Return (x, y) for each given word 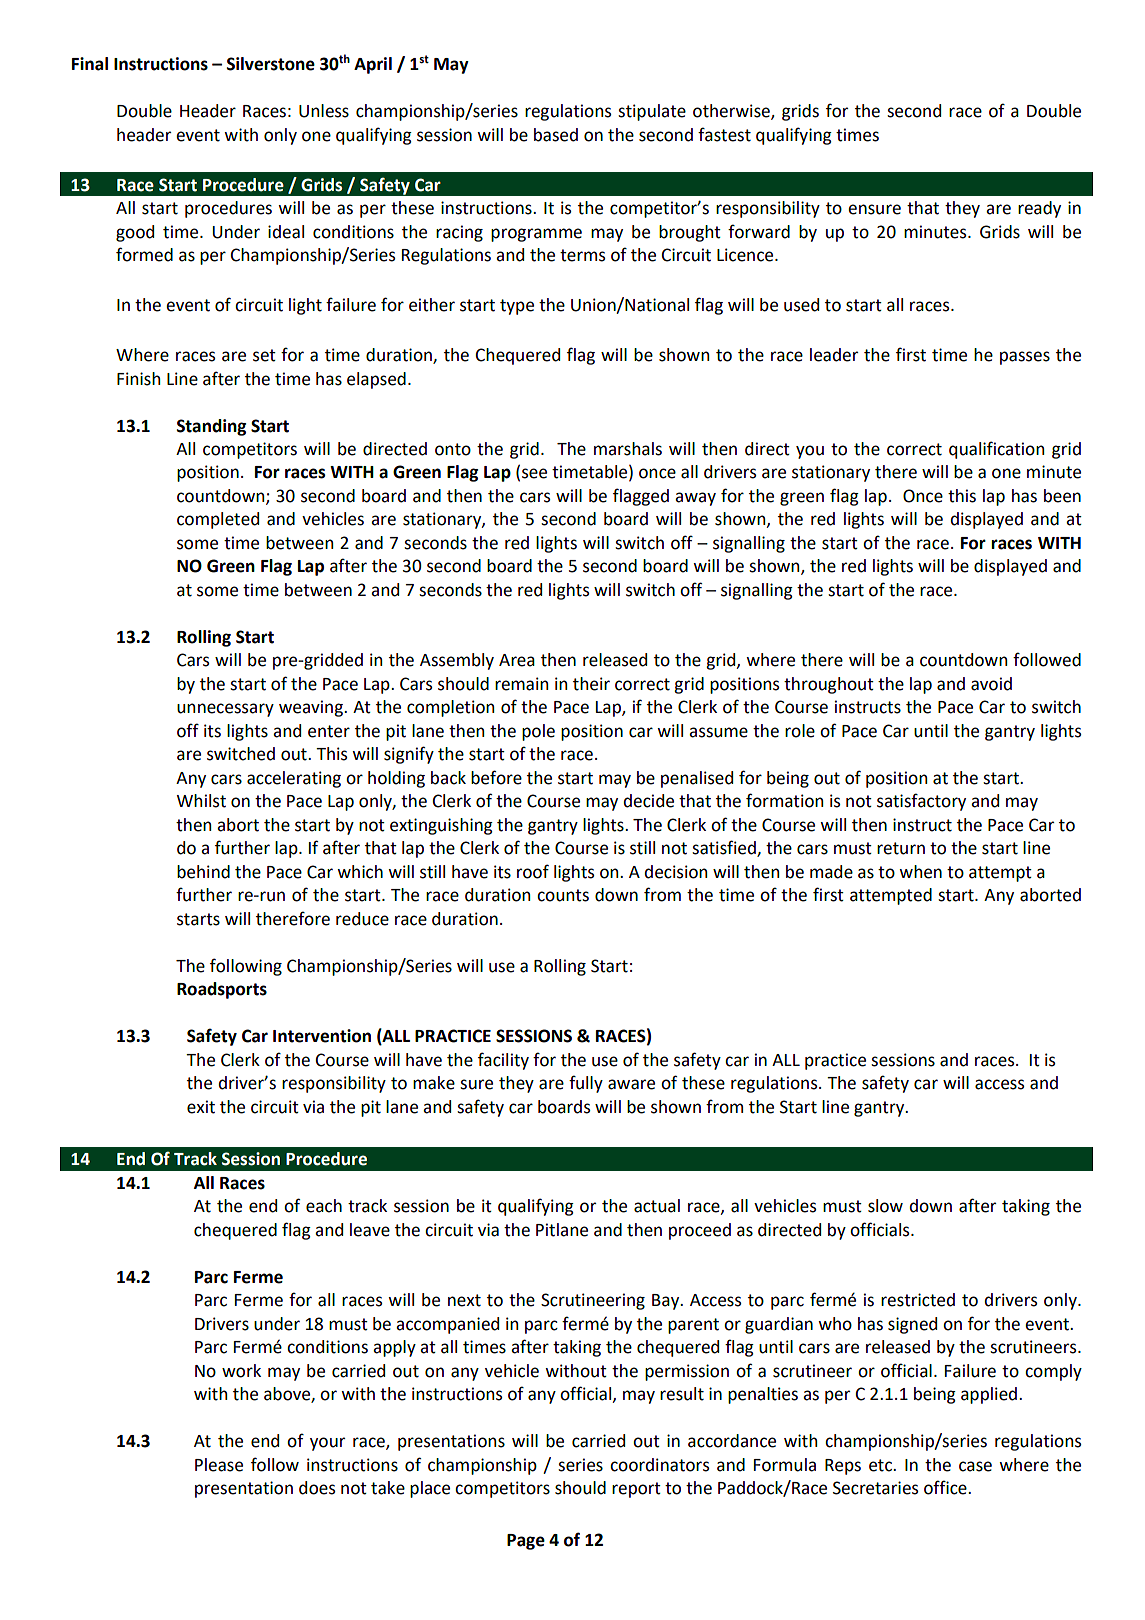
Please (219, 1465)
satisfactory (921, 802)
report (636, 1490)
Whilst (201, 801)
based (556, 135)
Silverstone (271, 64)
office (946, 1487)
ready (1039, 209)
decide (648, 801)
